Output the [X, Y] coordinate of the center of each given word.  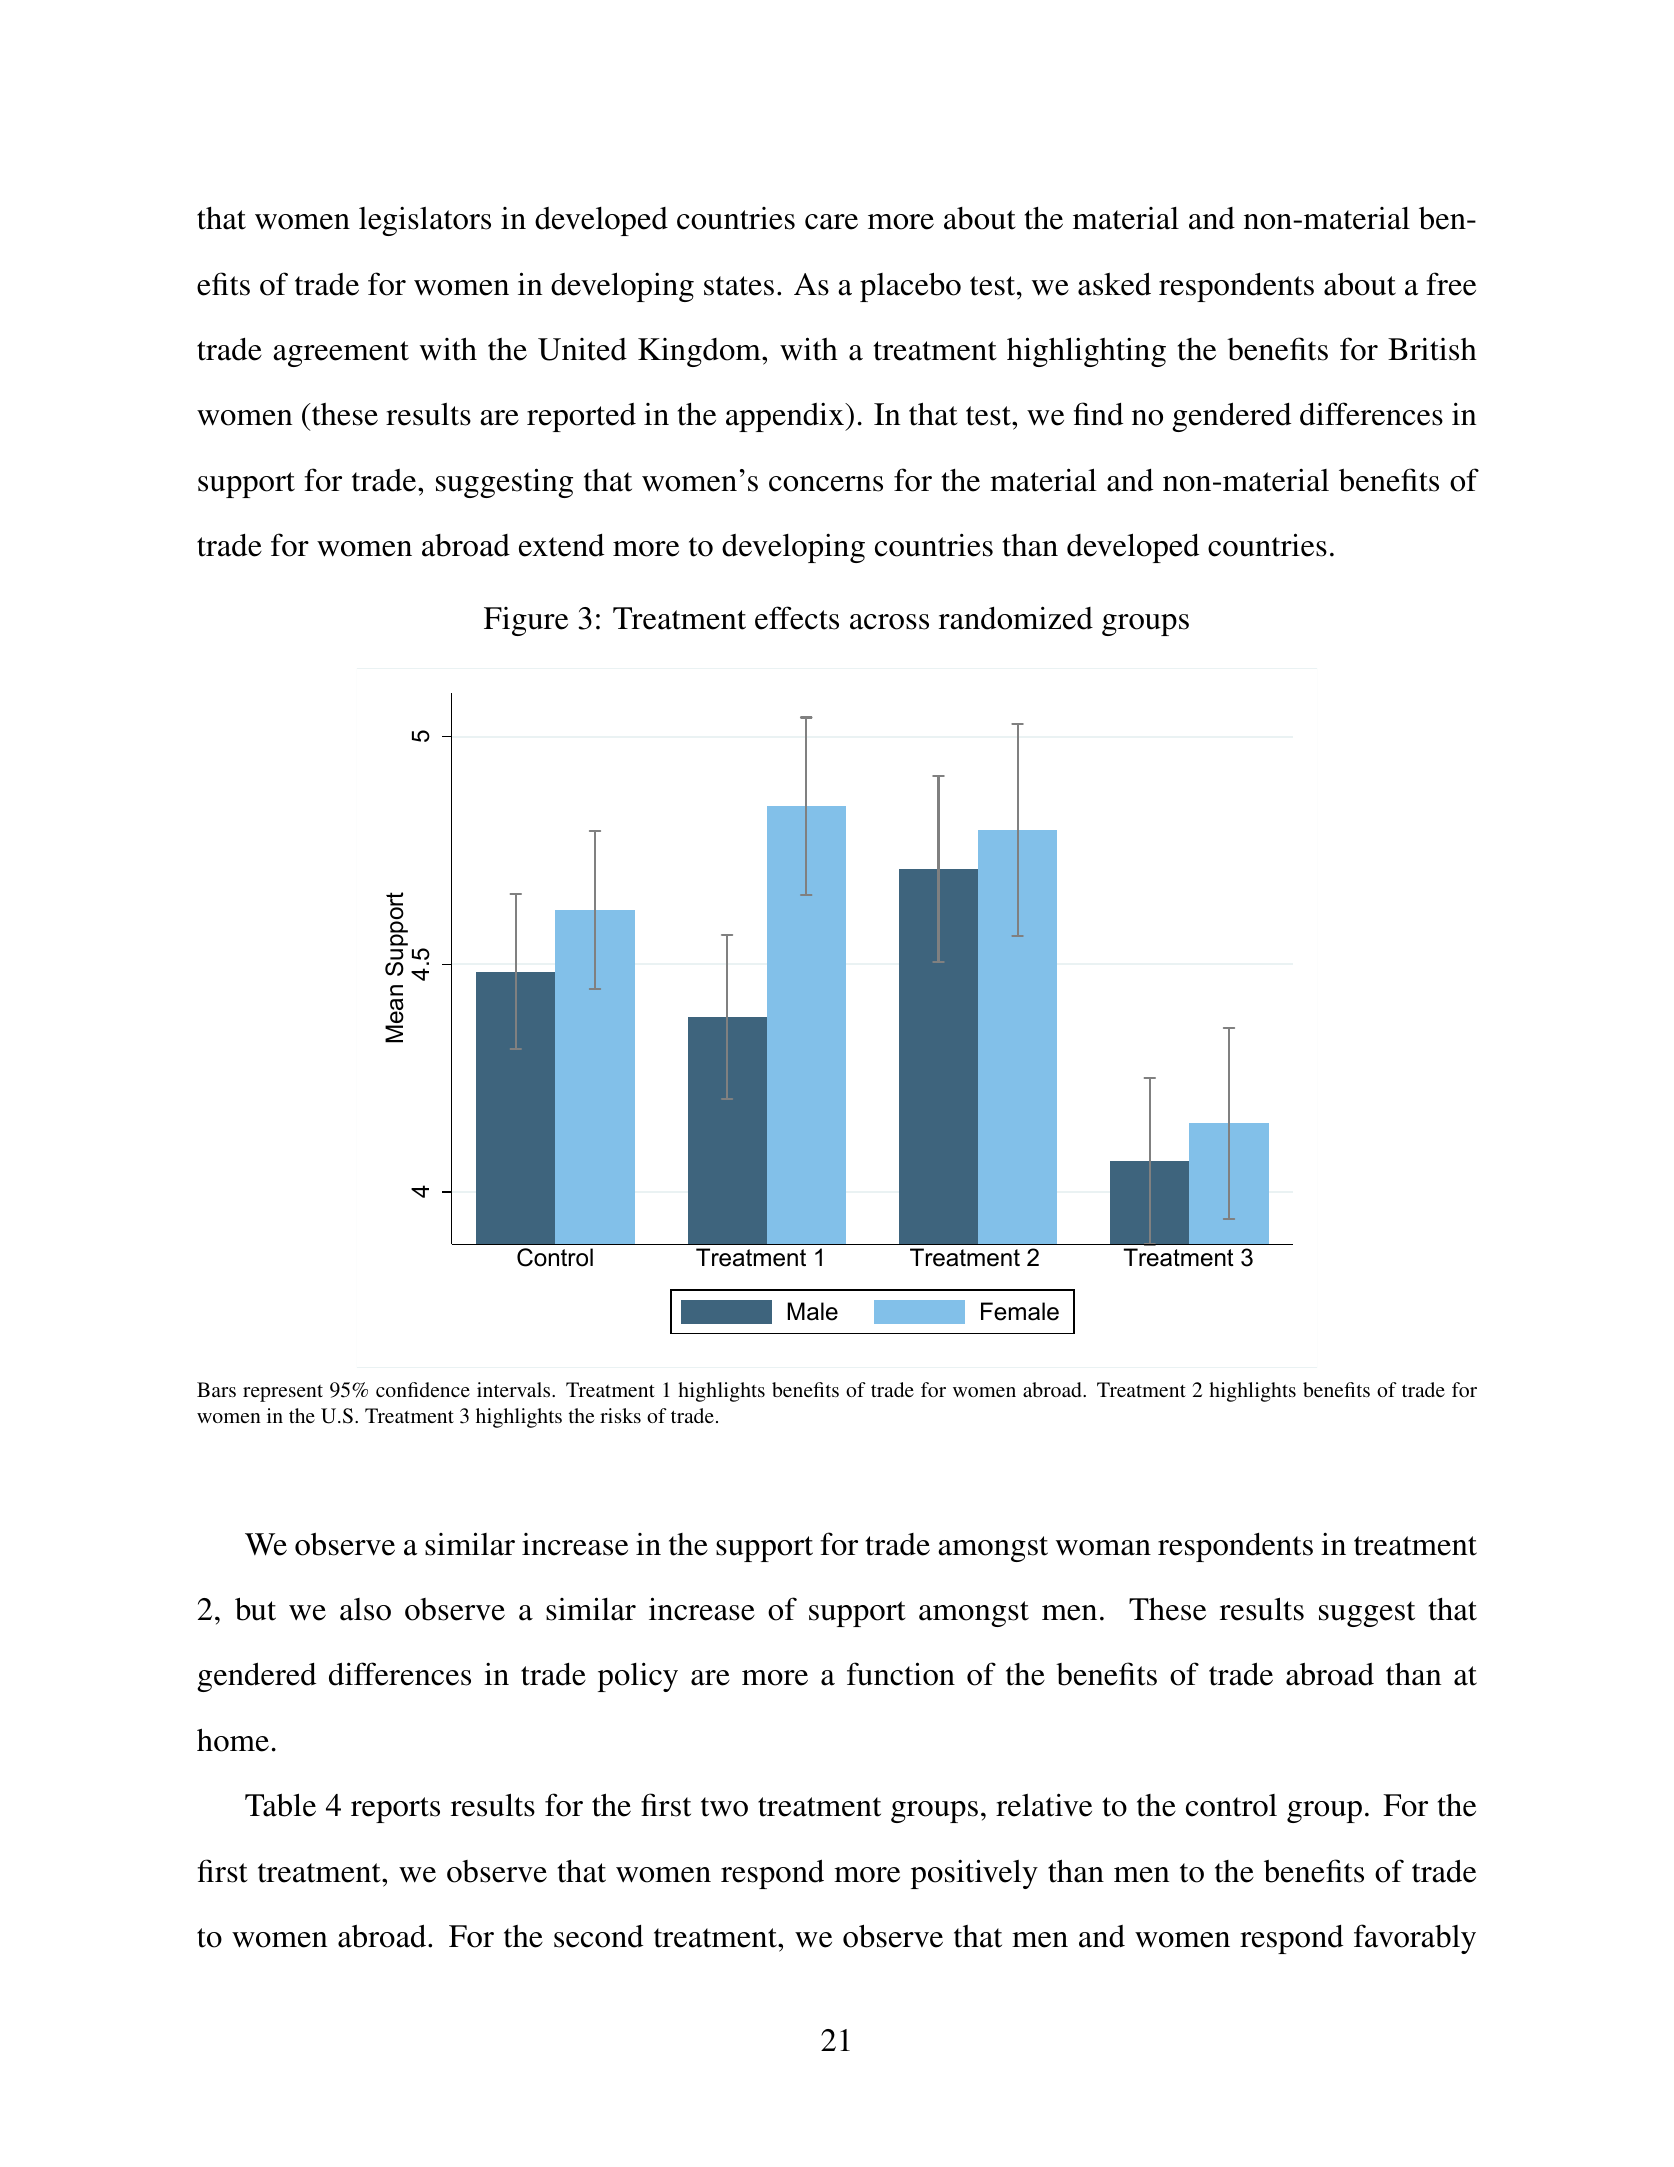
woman [1103, 1548]
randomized [1016, 618]
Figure [526, 621]
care [831, 222]
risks [620, 1415]
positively [974, 1874]
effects [797, 618]
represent [283, 1393]
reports [395, 1810]
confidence [423, 1389]
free [1451, 284]
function [901, 1674]
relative [1044, 1805]
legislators [425, 221]
